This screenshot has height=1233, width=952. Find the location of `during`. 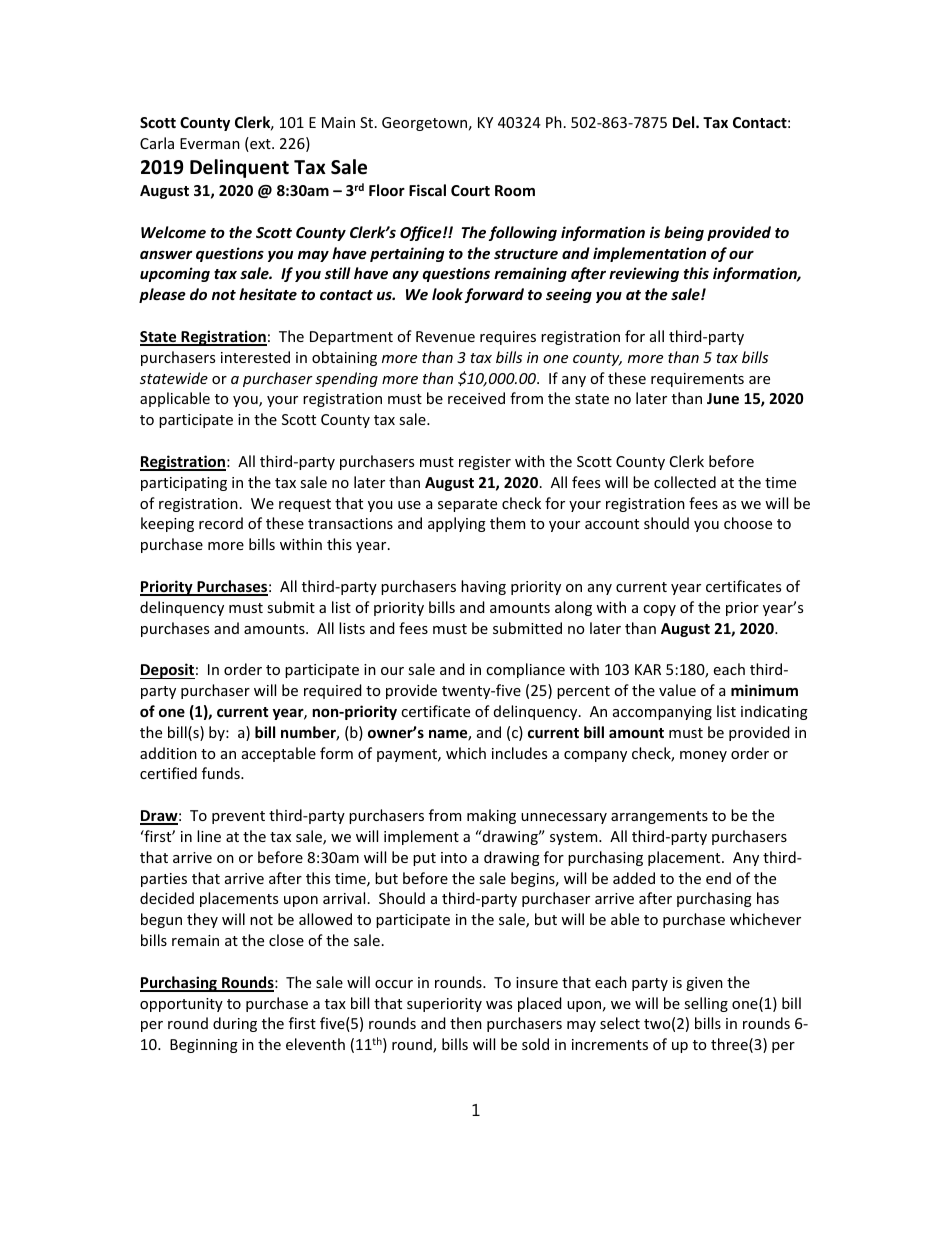

during is located at coordinates (235, 1024).
